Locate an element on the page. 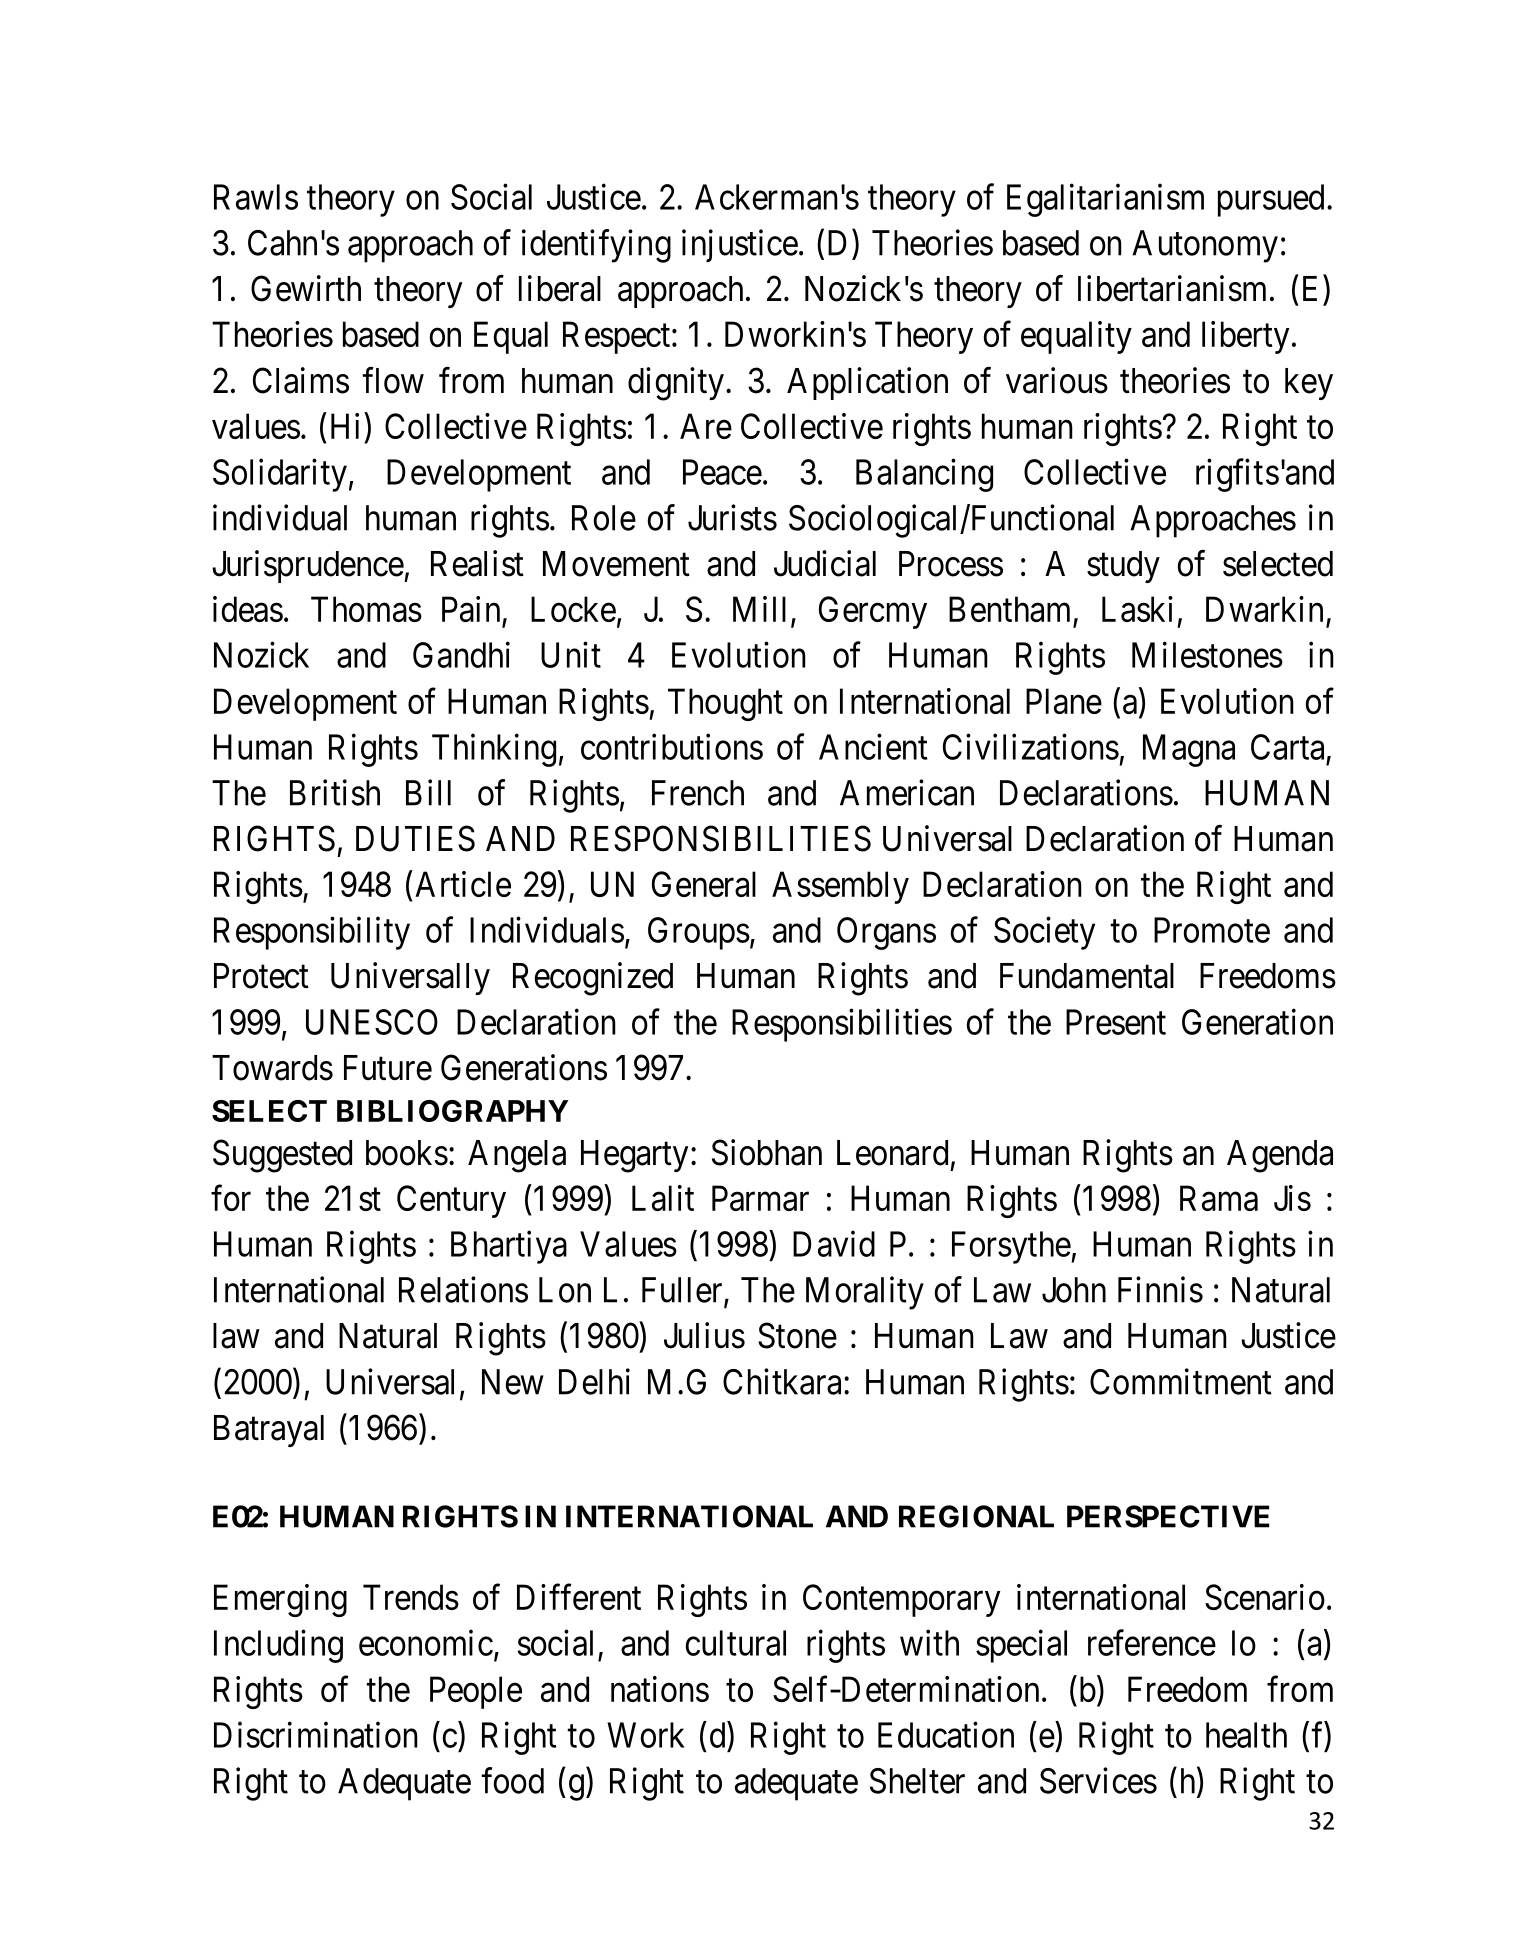 The height and width of the document is (1959, 1513). Thought is located at coordinates (725, 704).
